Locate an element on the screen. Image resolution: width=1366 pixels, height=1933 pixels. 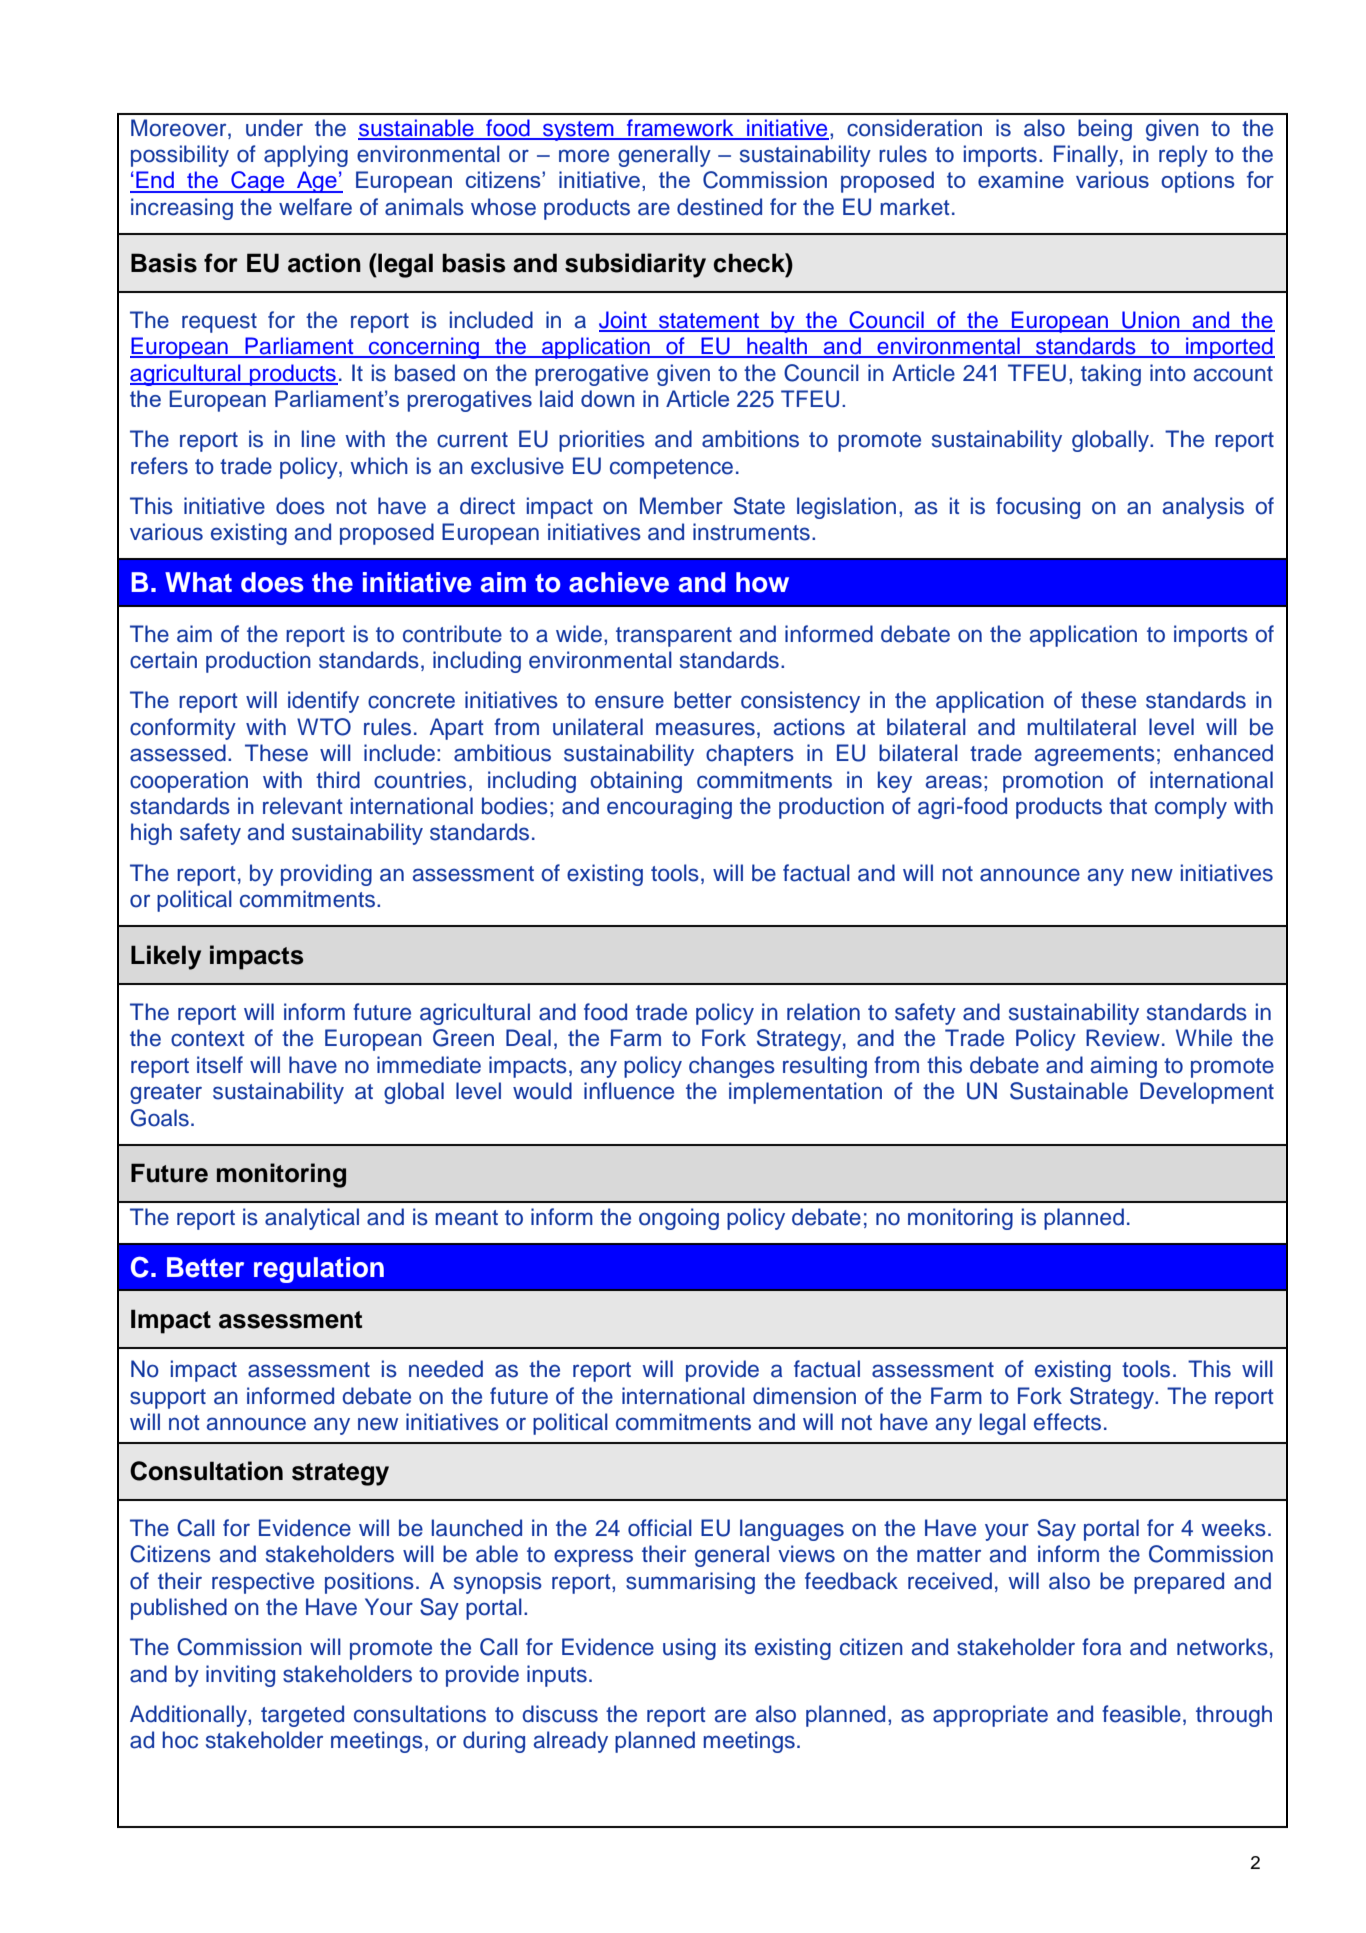
destined is located at coordinates (719, 207).
